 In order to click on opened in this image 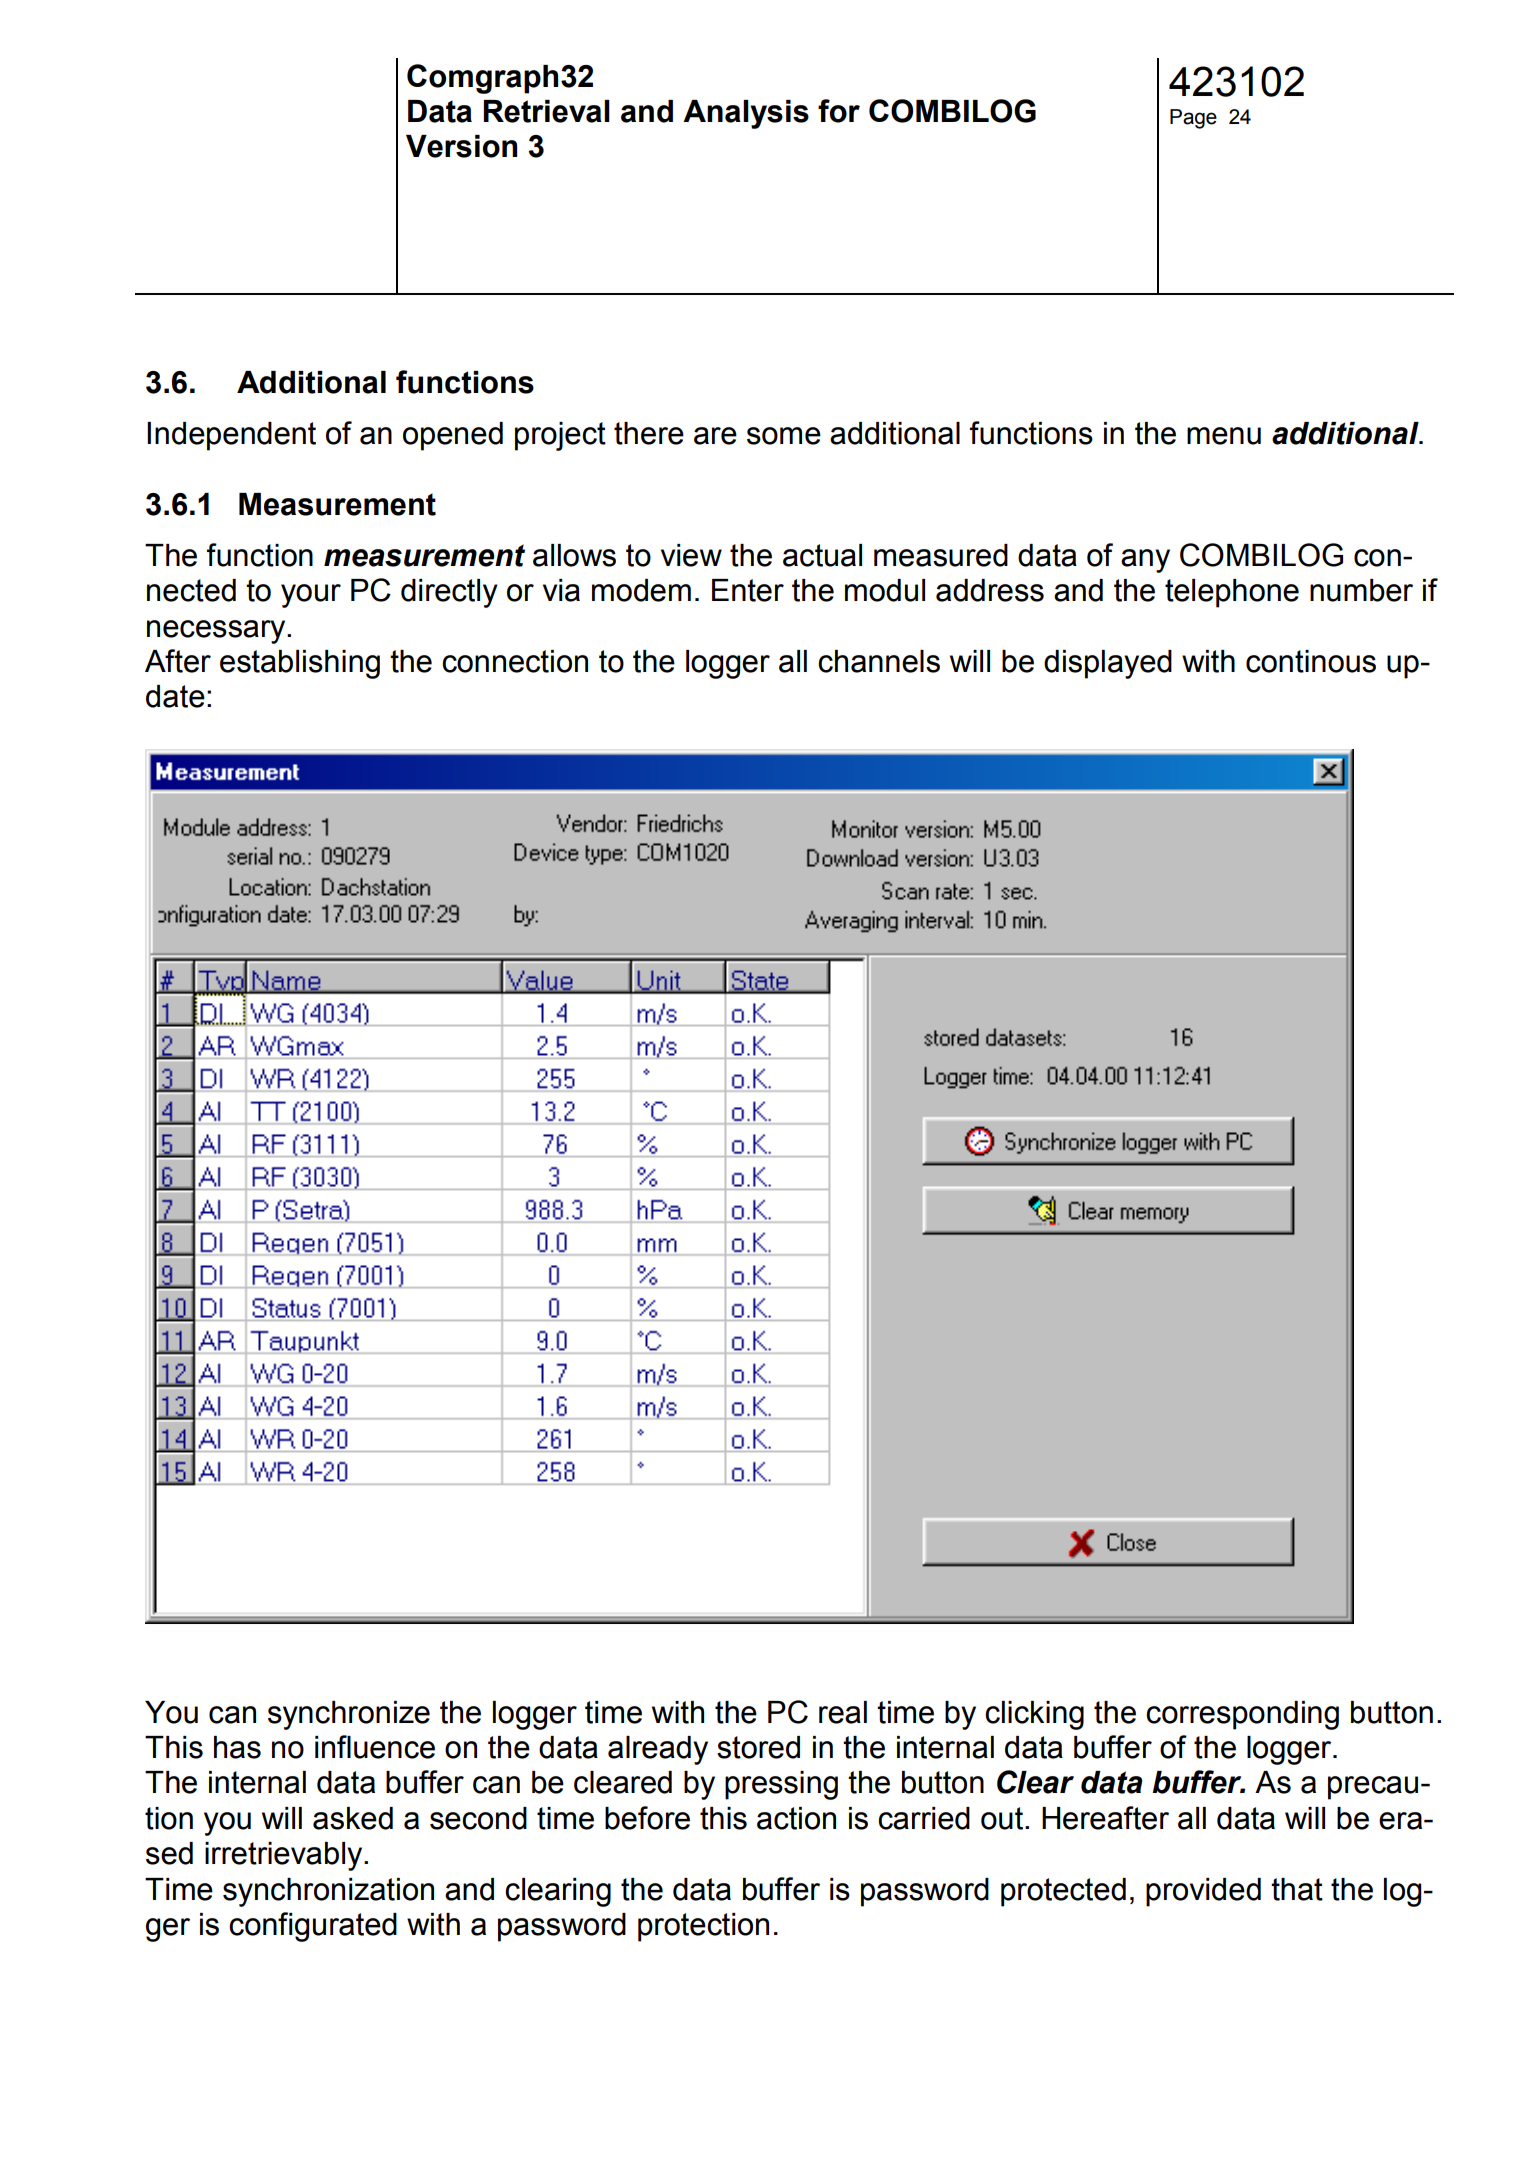, I will do `click(453, 436)`.
